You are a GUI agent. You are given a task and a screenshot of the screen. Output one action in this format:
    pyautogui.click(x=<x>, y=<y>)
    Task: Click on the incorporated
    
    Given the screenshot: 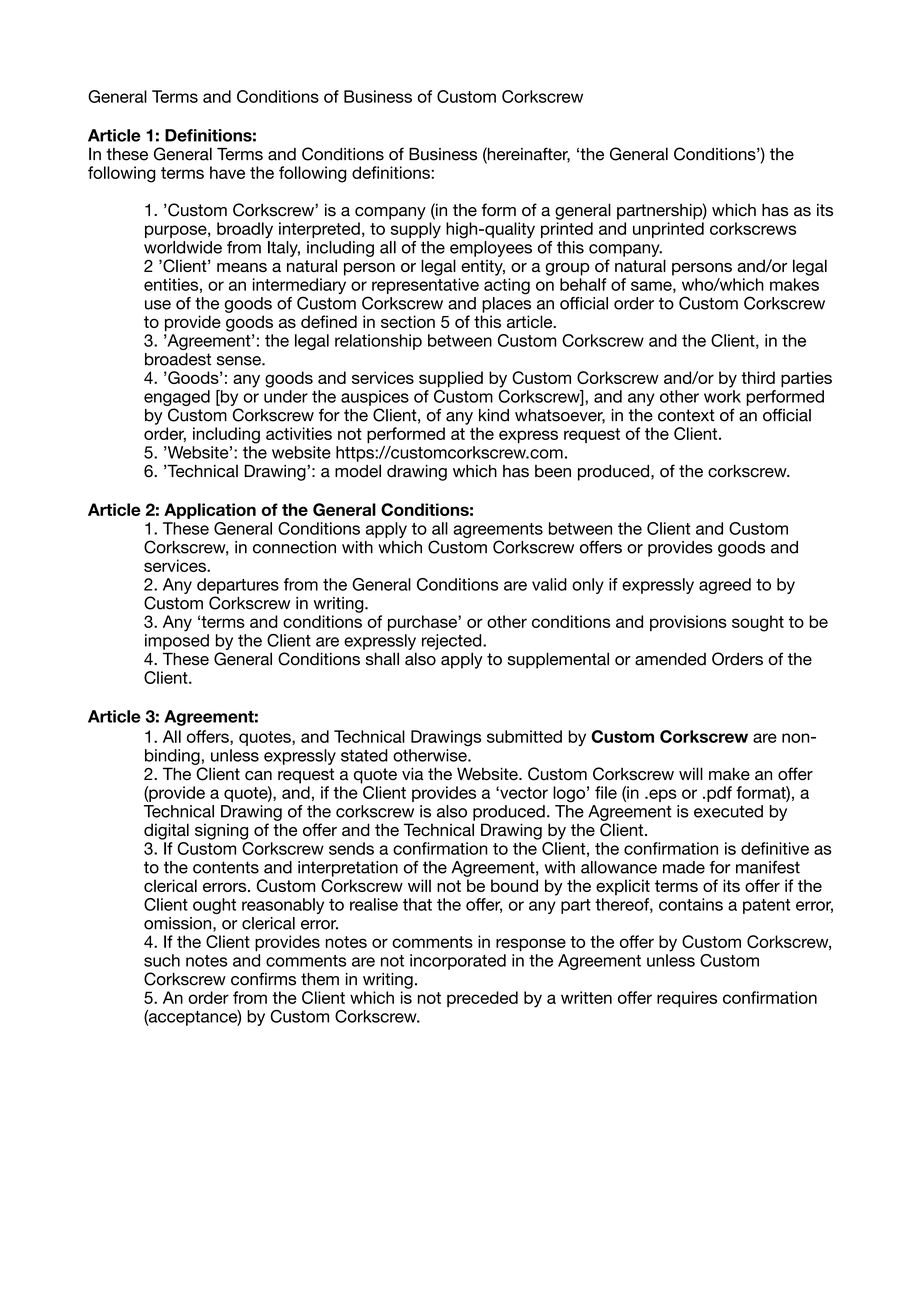 What is the action you would take?
    pyautogui.click(x=458, y=962)
